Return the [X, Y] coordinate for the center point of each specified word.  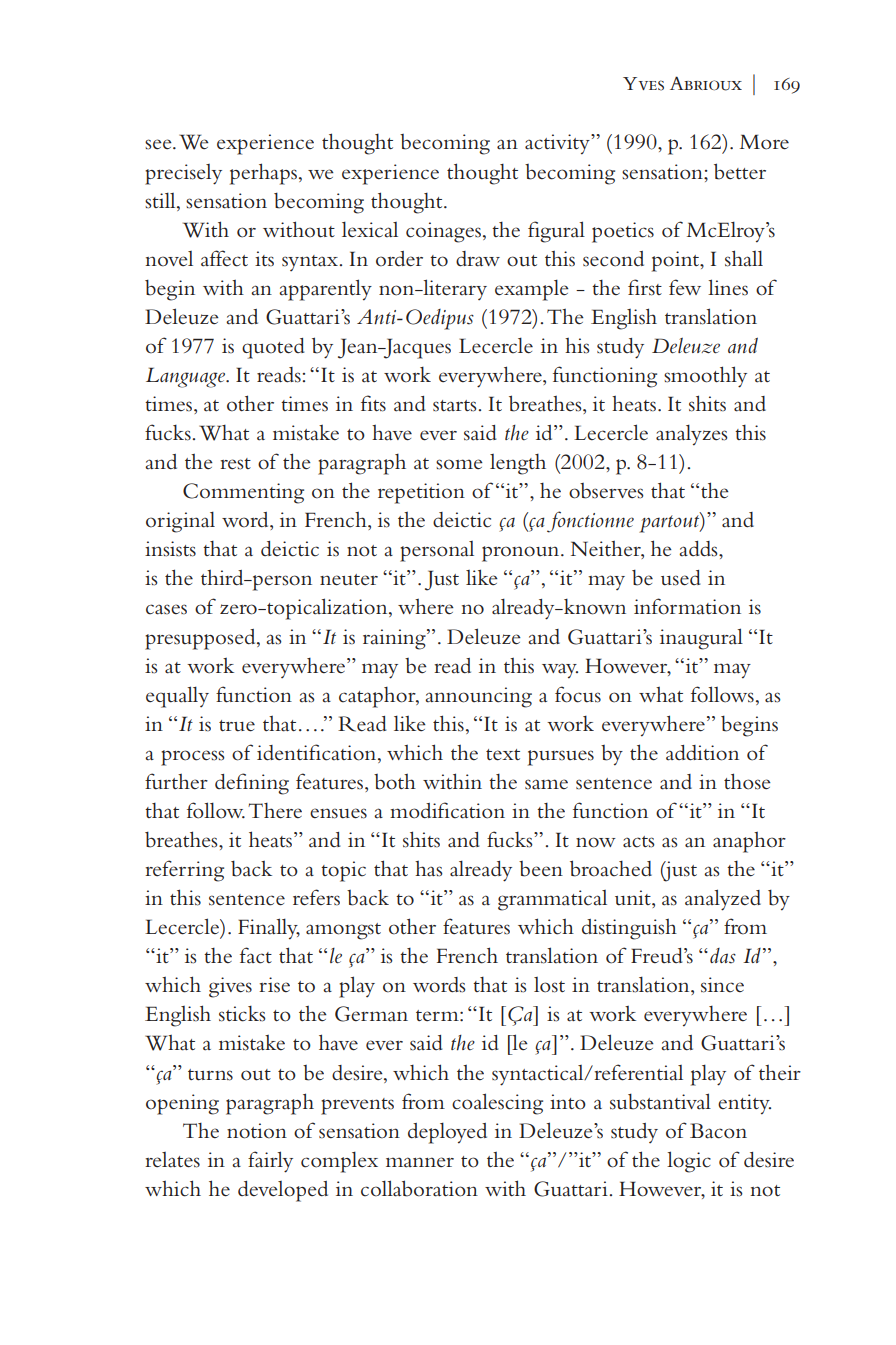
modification [447, 810]
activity [558, 144]
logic [689, 1162]
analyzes [692, 435]
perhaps [263, 174]
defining [252, 784]
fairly [270, 1162]
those [747, 781]
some [459, 464]
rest [235, 464]
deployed [447, 1133]
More [764, 142]
